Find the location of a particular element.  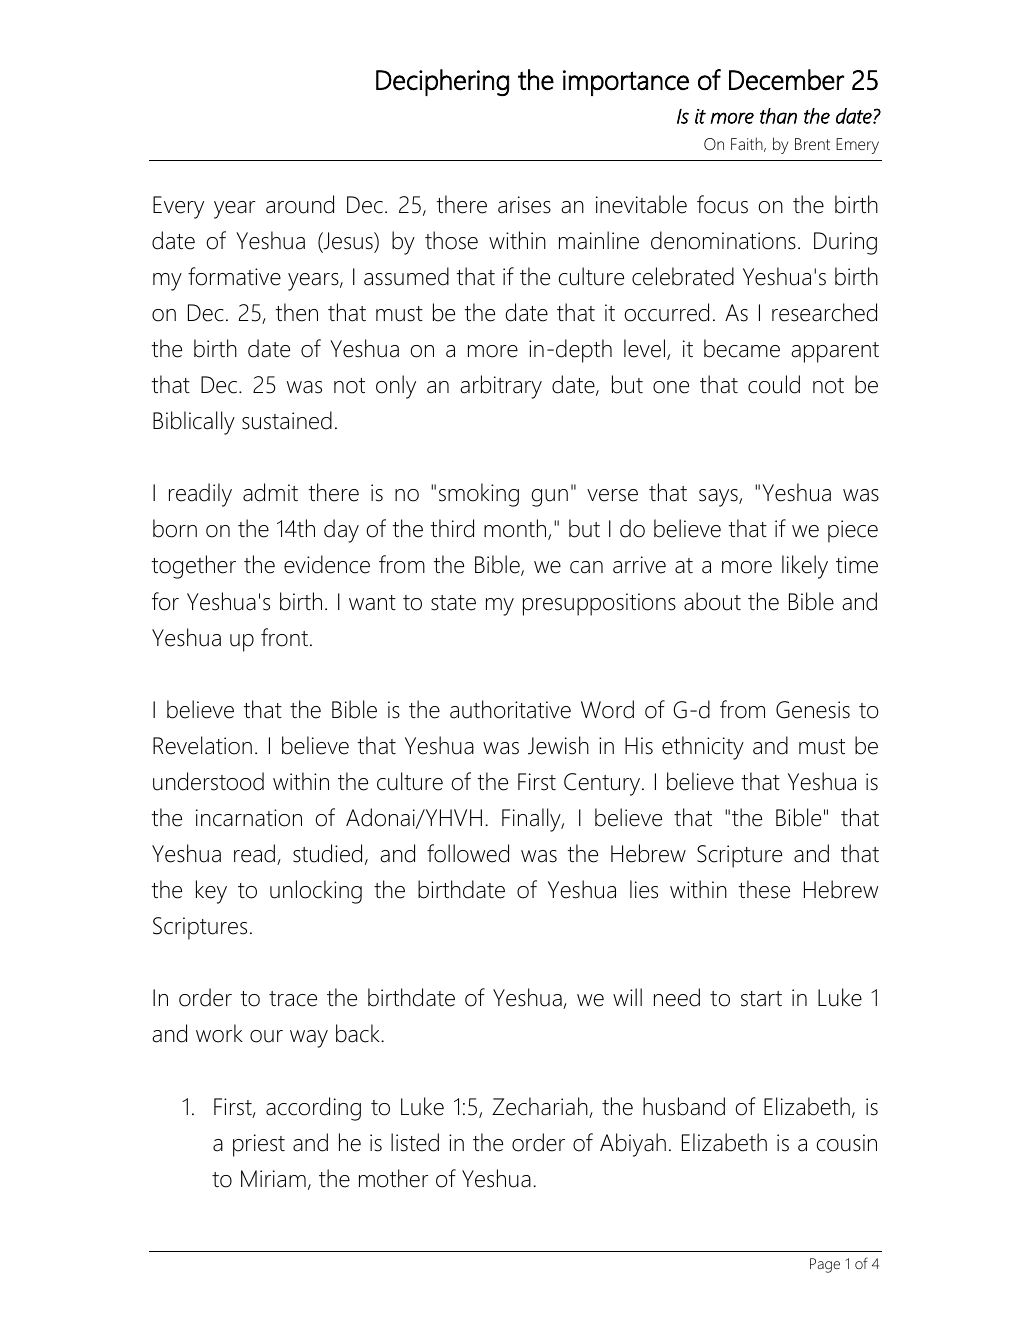

Deciphering is located at coordinates (442, 82).
